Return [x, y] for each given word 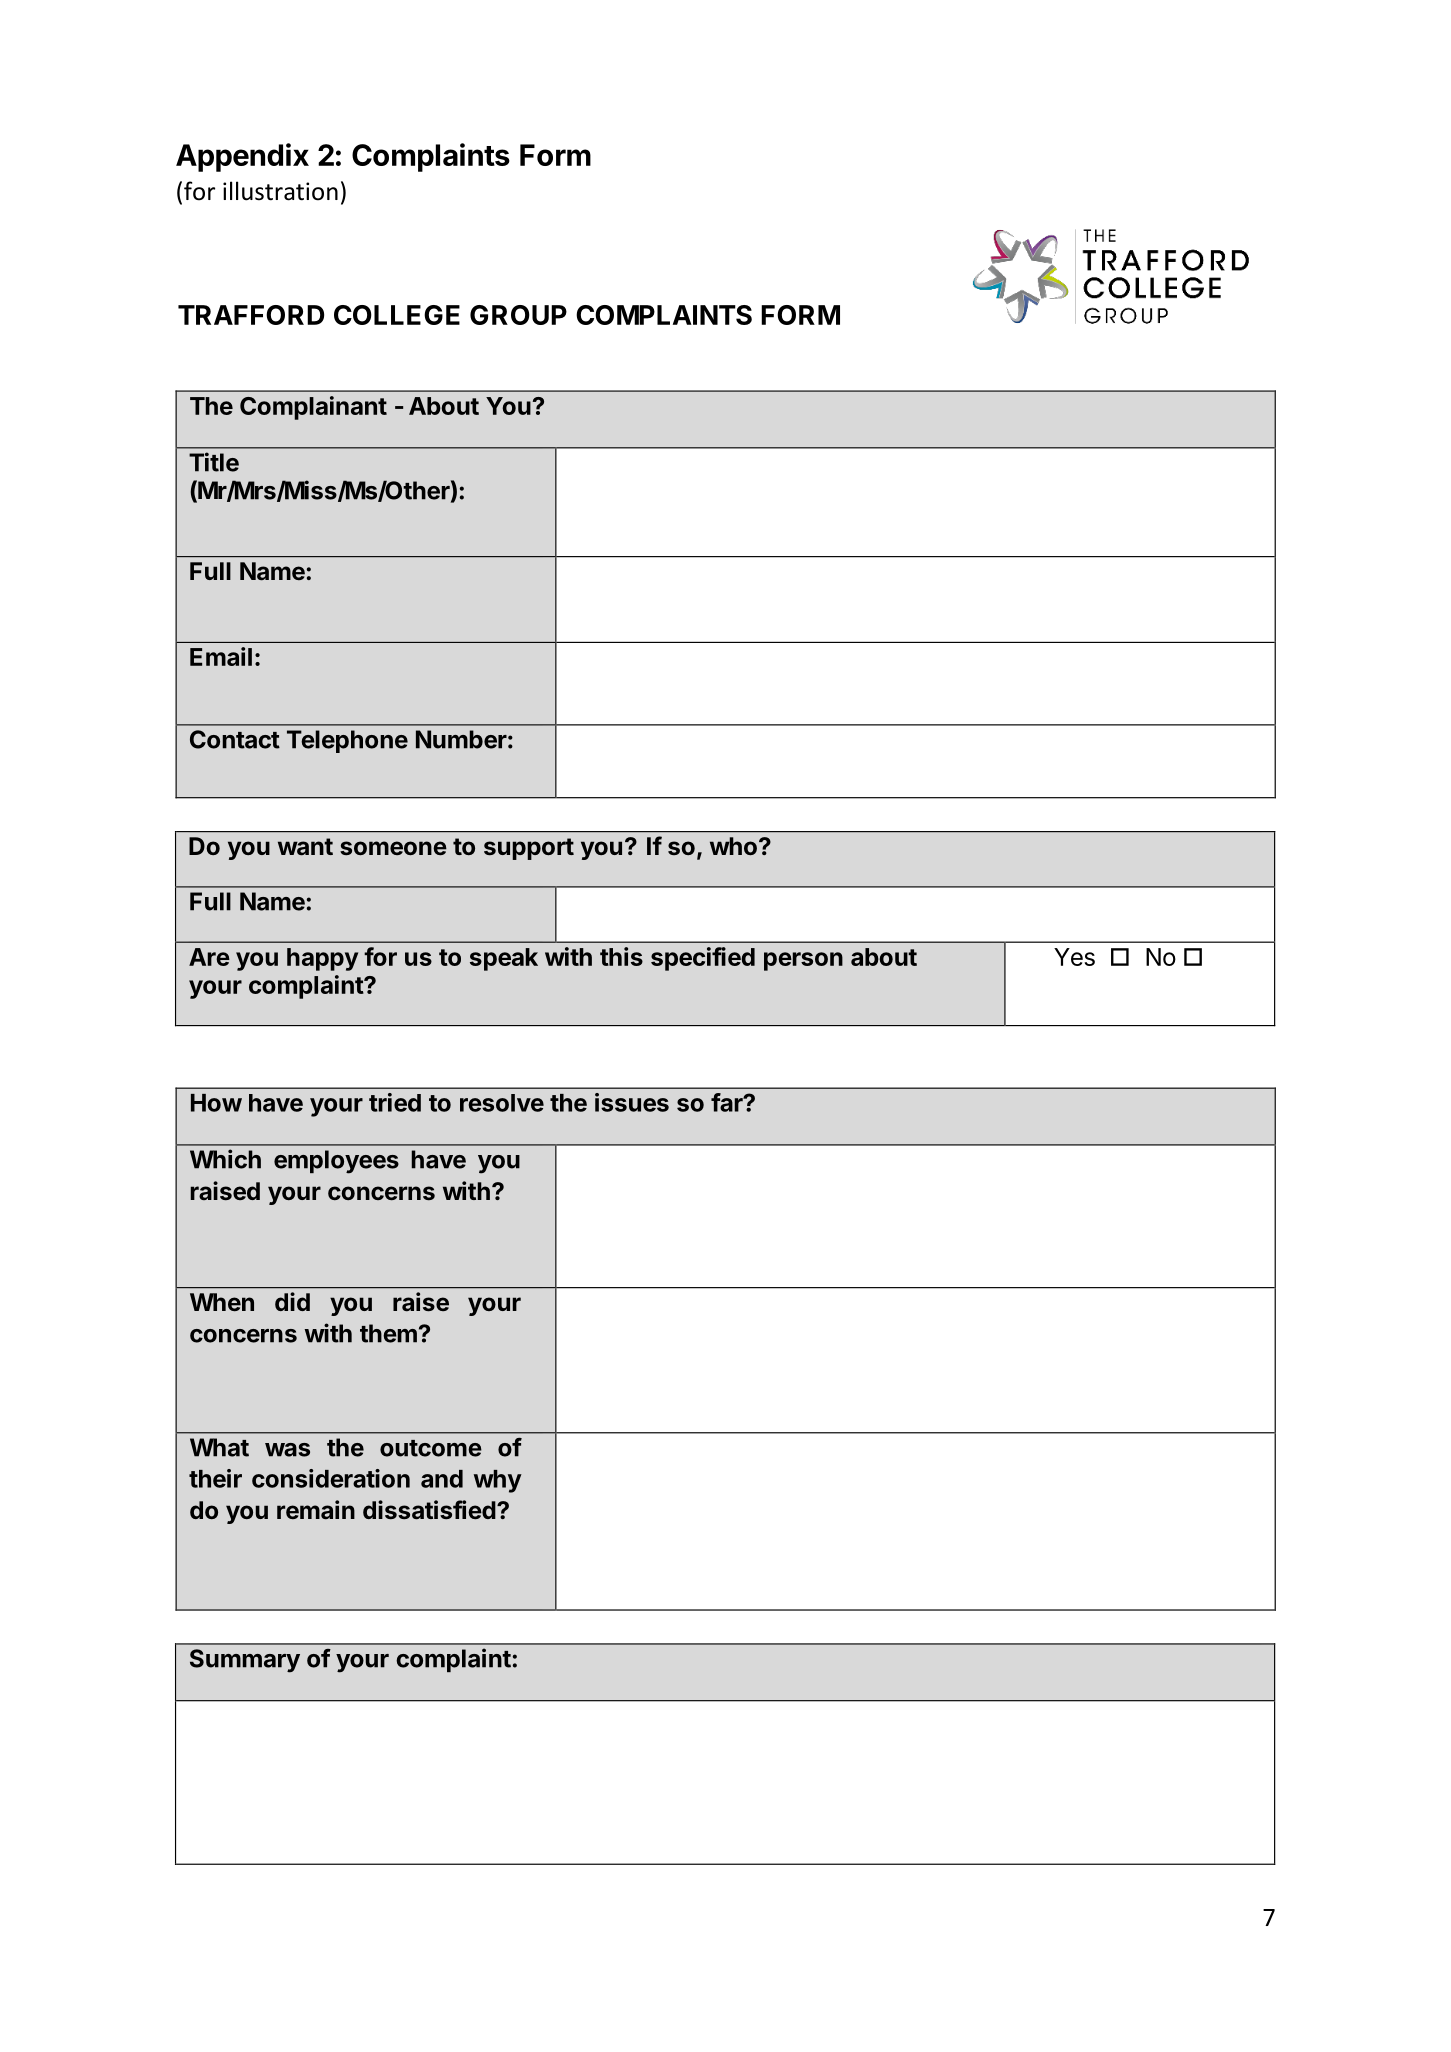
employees [336, 1162]
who [735, 846]
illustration [280, 191]
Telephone [347, 741]
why [498, 1481]
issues [632, 1102]
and [442, 1479]
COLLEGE [397, 315]
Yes [1074, 957]
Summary [245, 1661]
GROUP [518, 315]
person [803, 961]
